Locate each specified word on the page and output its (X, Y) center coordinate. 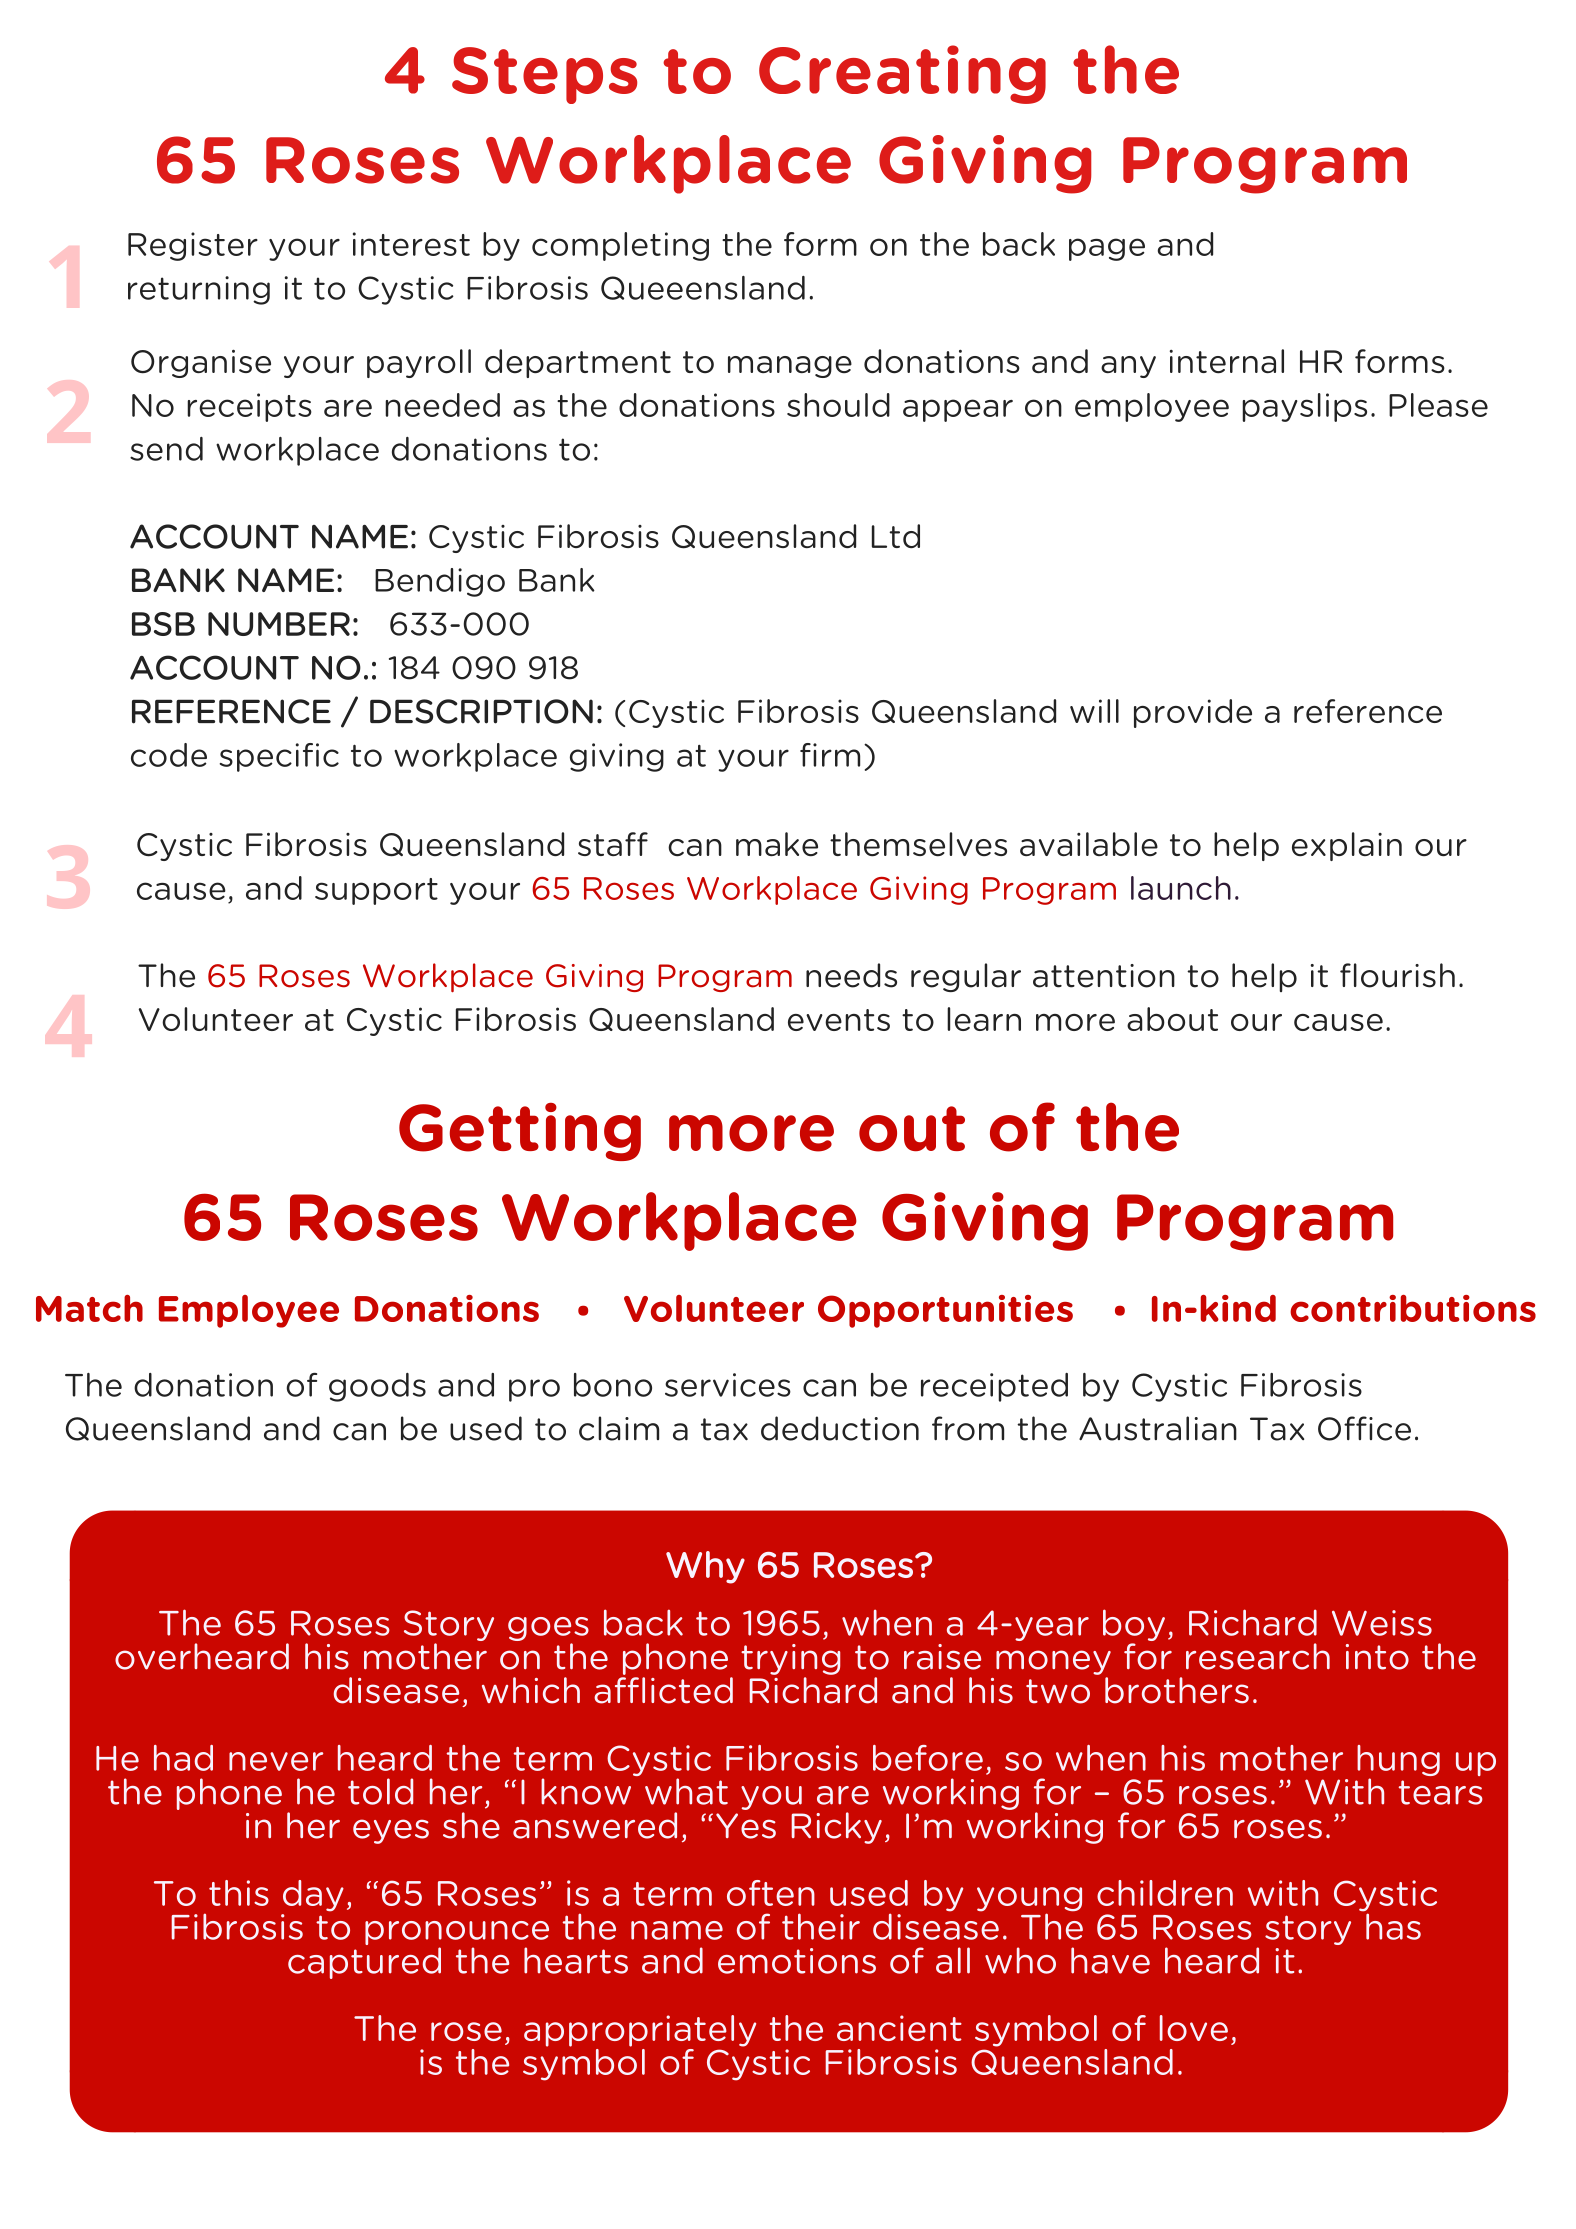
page (1107, 249)
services (728, 1385)
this (239, 1893)
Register (193, 246)
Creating (902, 74)
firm (830, 755)
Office (1364, 1428)
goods (377, 1387)
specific (279, 757)
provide (1193, 713)
